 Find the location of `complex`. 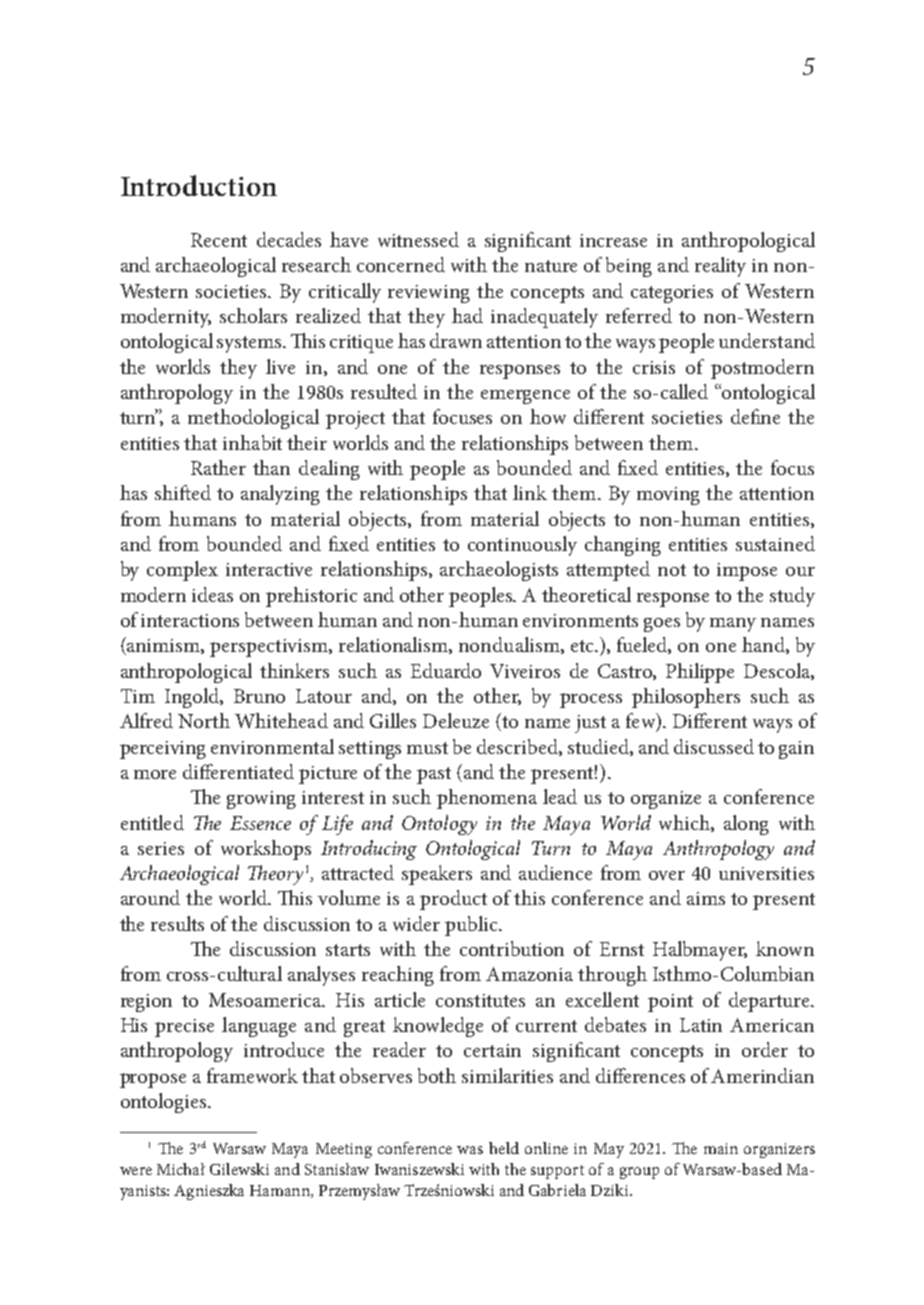

complex is located at coordinates (182, 571).
